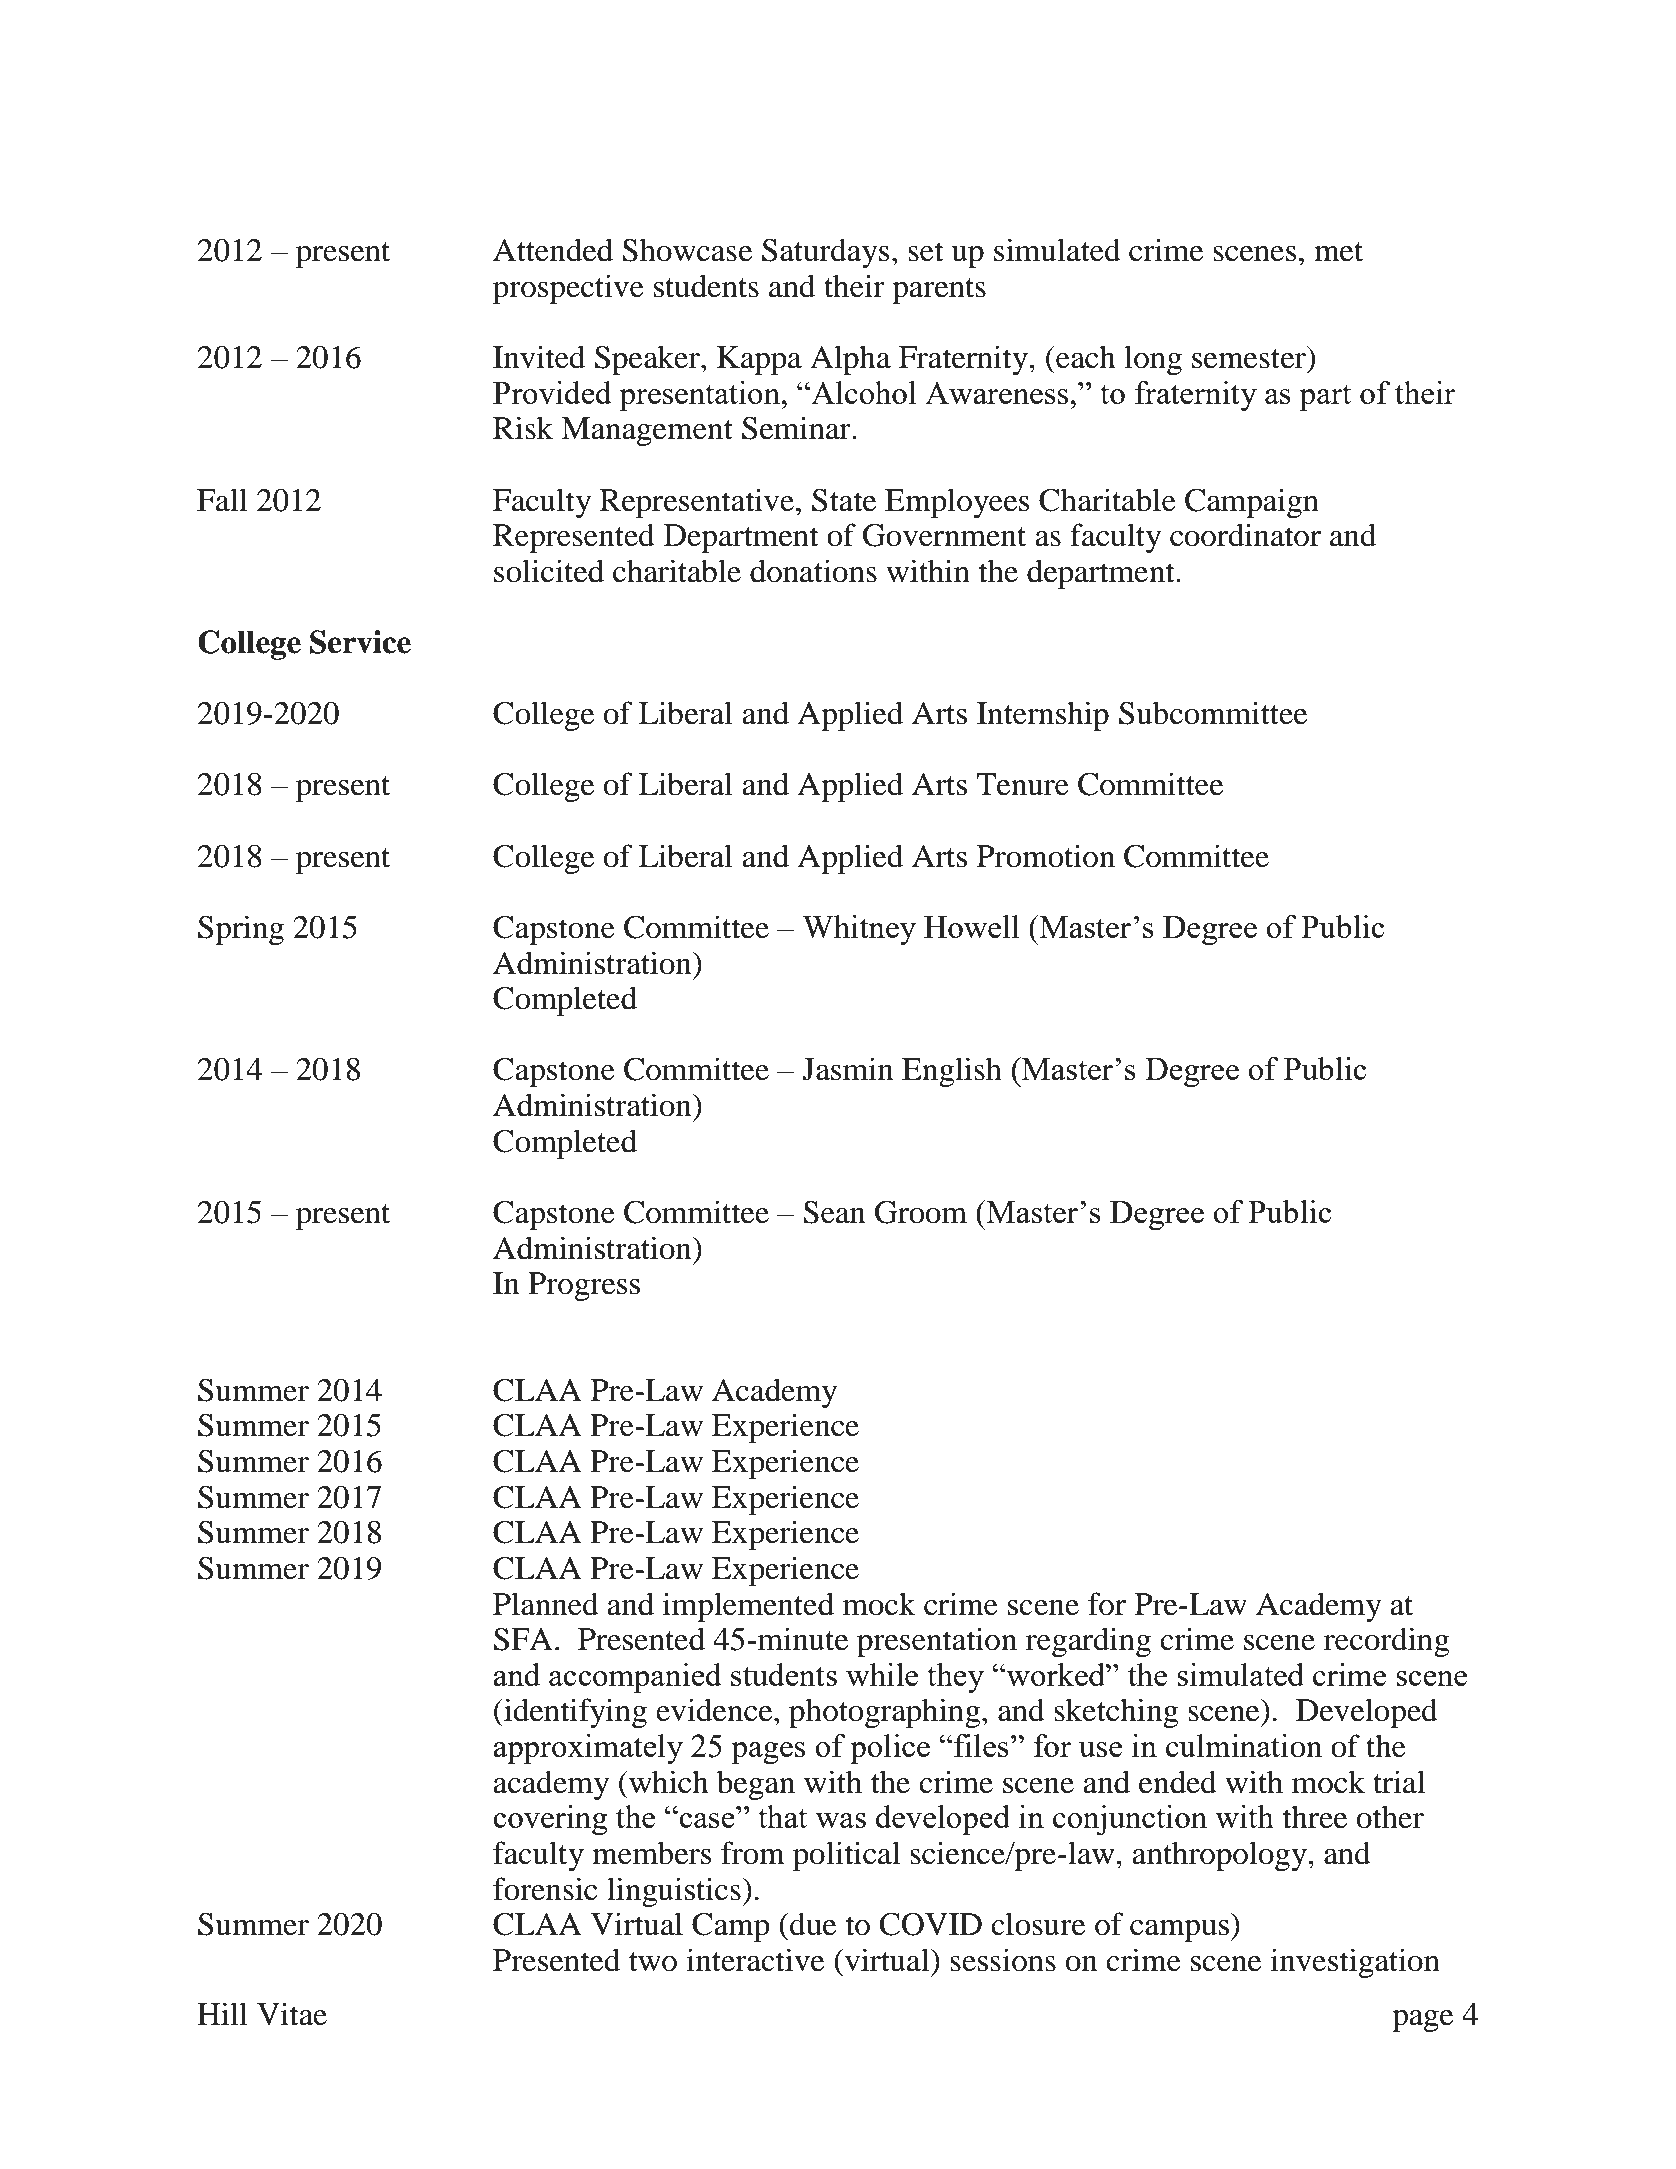 This screenshot has height=2169, width=1676. Describe the element at coordinates (1355, 1963) in the screenshot. I see `investigation` at that location.
